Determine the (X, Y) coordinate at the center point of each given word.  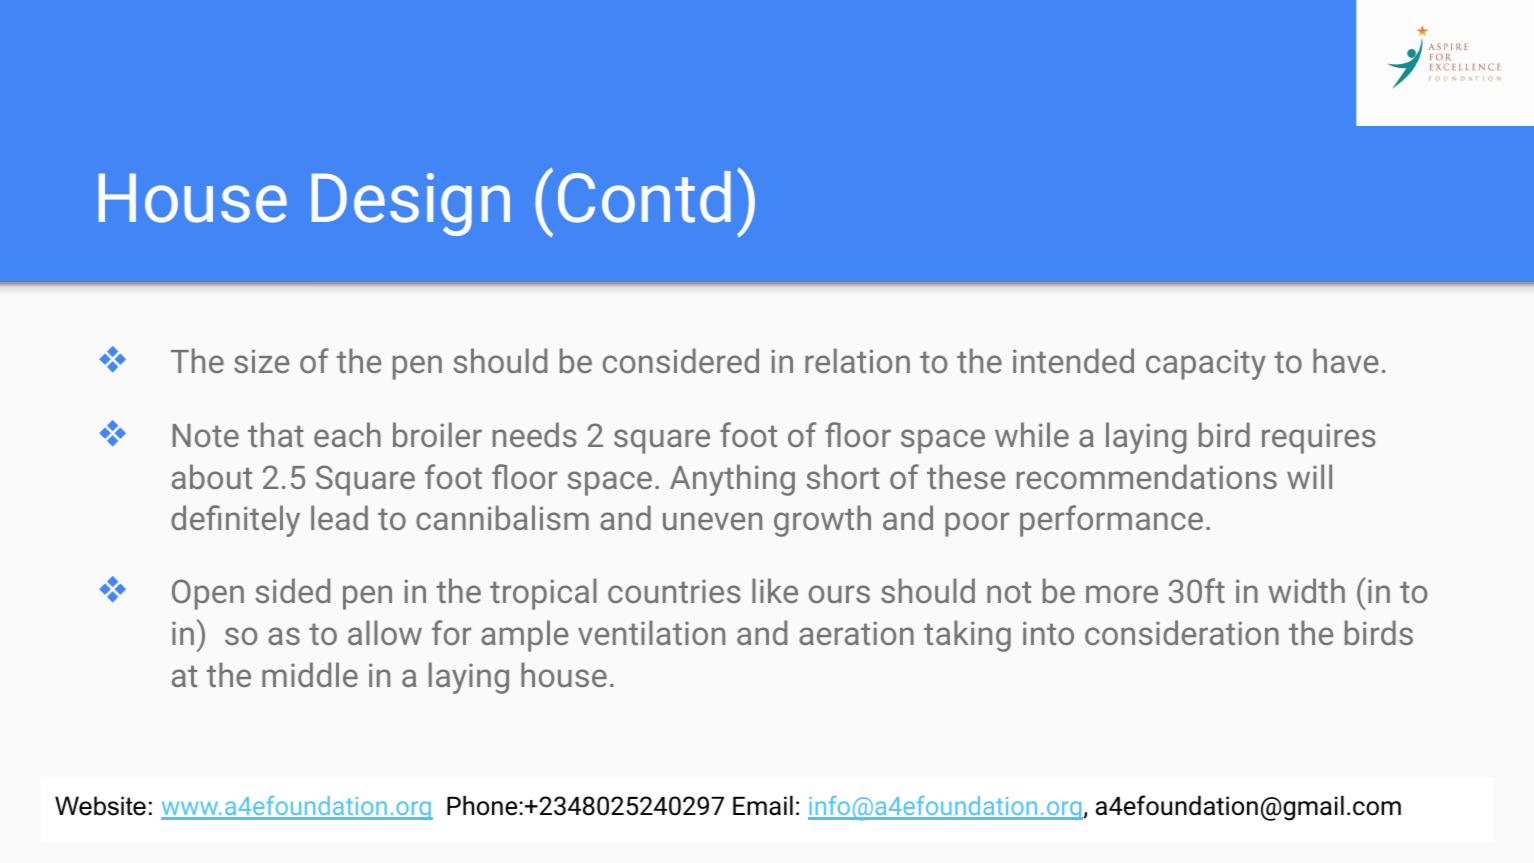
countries (674, 591)
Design (411, 204)
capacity (1206, 364)
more (1122, 594)
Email (763, 806)
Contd (644, 197)
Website (100, 806)
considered (681, 360)
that (276, 434)
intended (1073, 360)
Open (208, 594)
